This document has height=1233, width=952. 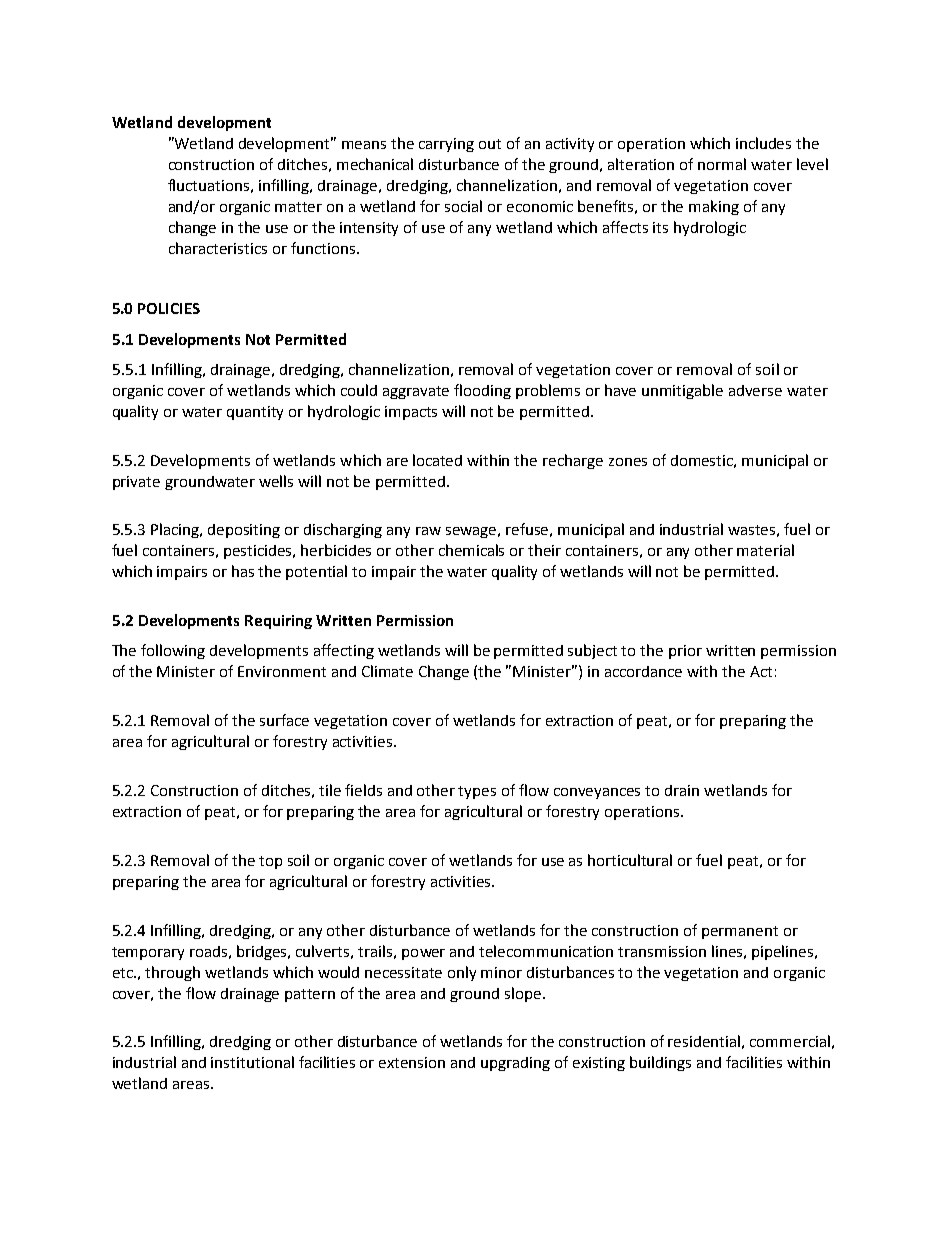 What do you see at coordinates (630, 860) in the document?
I see `horticultural` at bounding box center [630, 860].
